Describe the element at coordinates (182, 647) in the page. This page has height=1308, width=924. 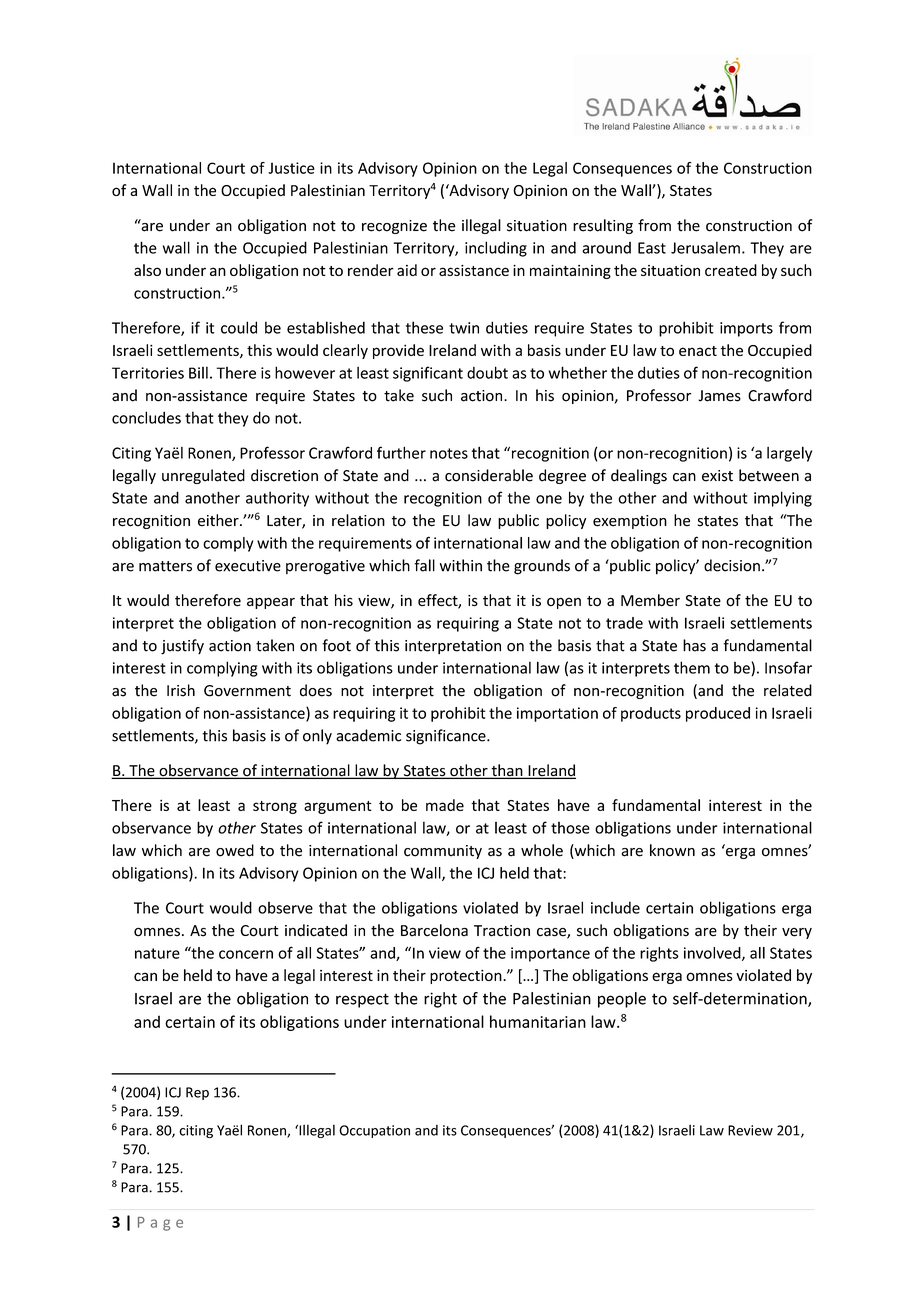
I see `justify` at that location.
